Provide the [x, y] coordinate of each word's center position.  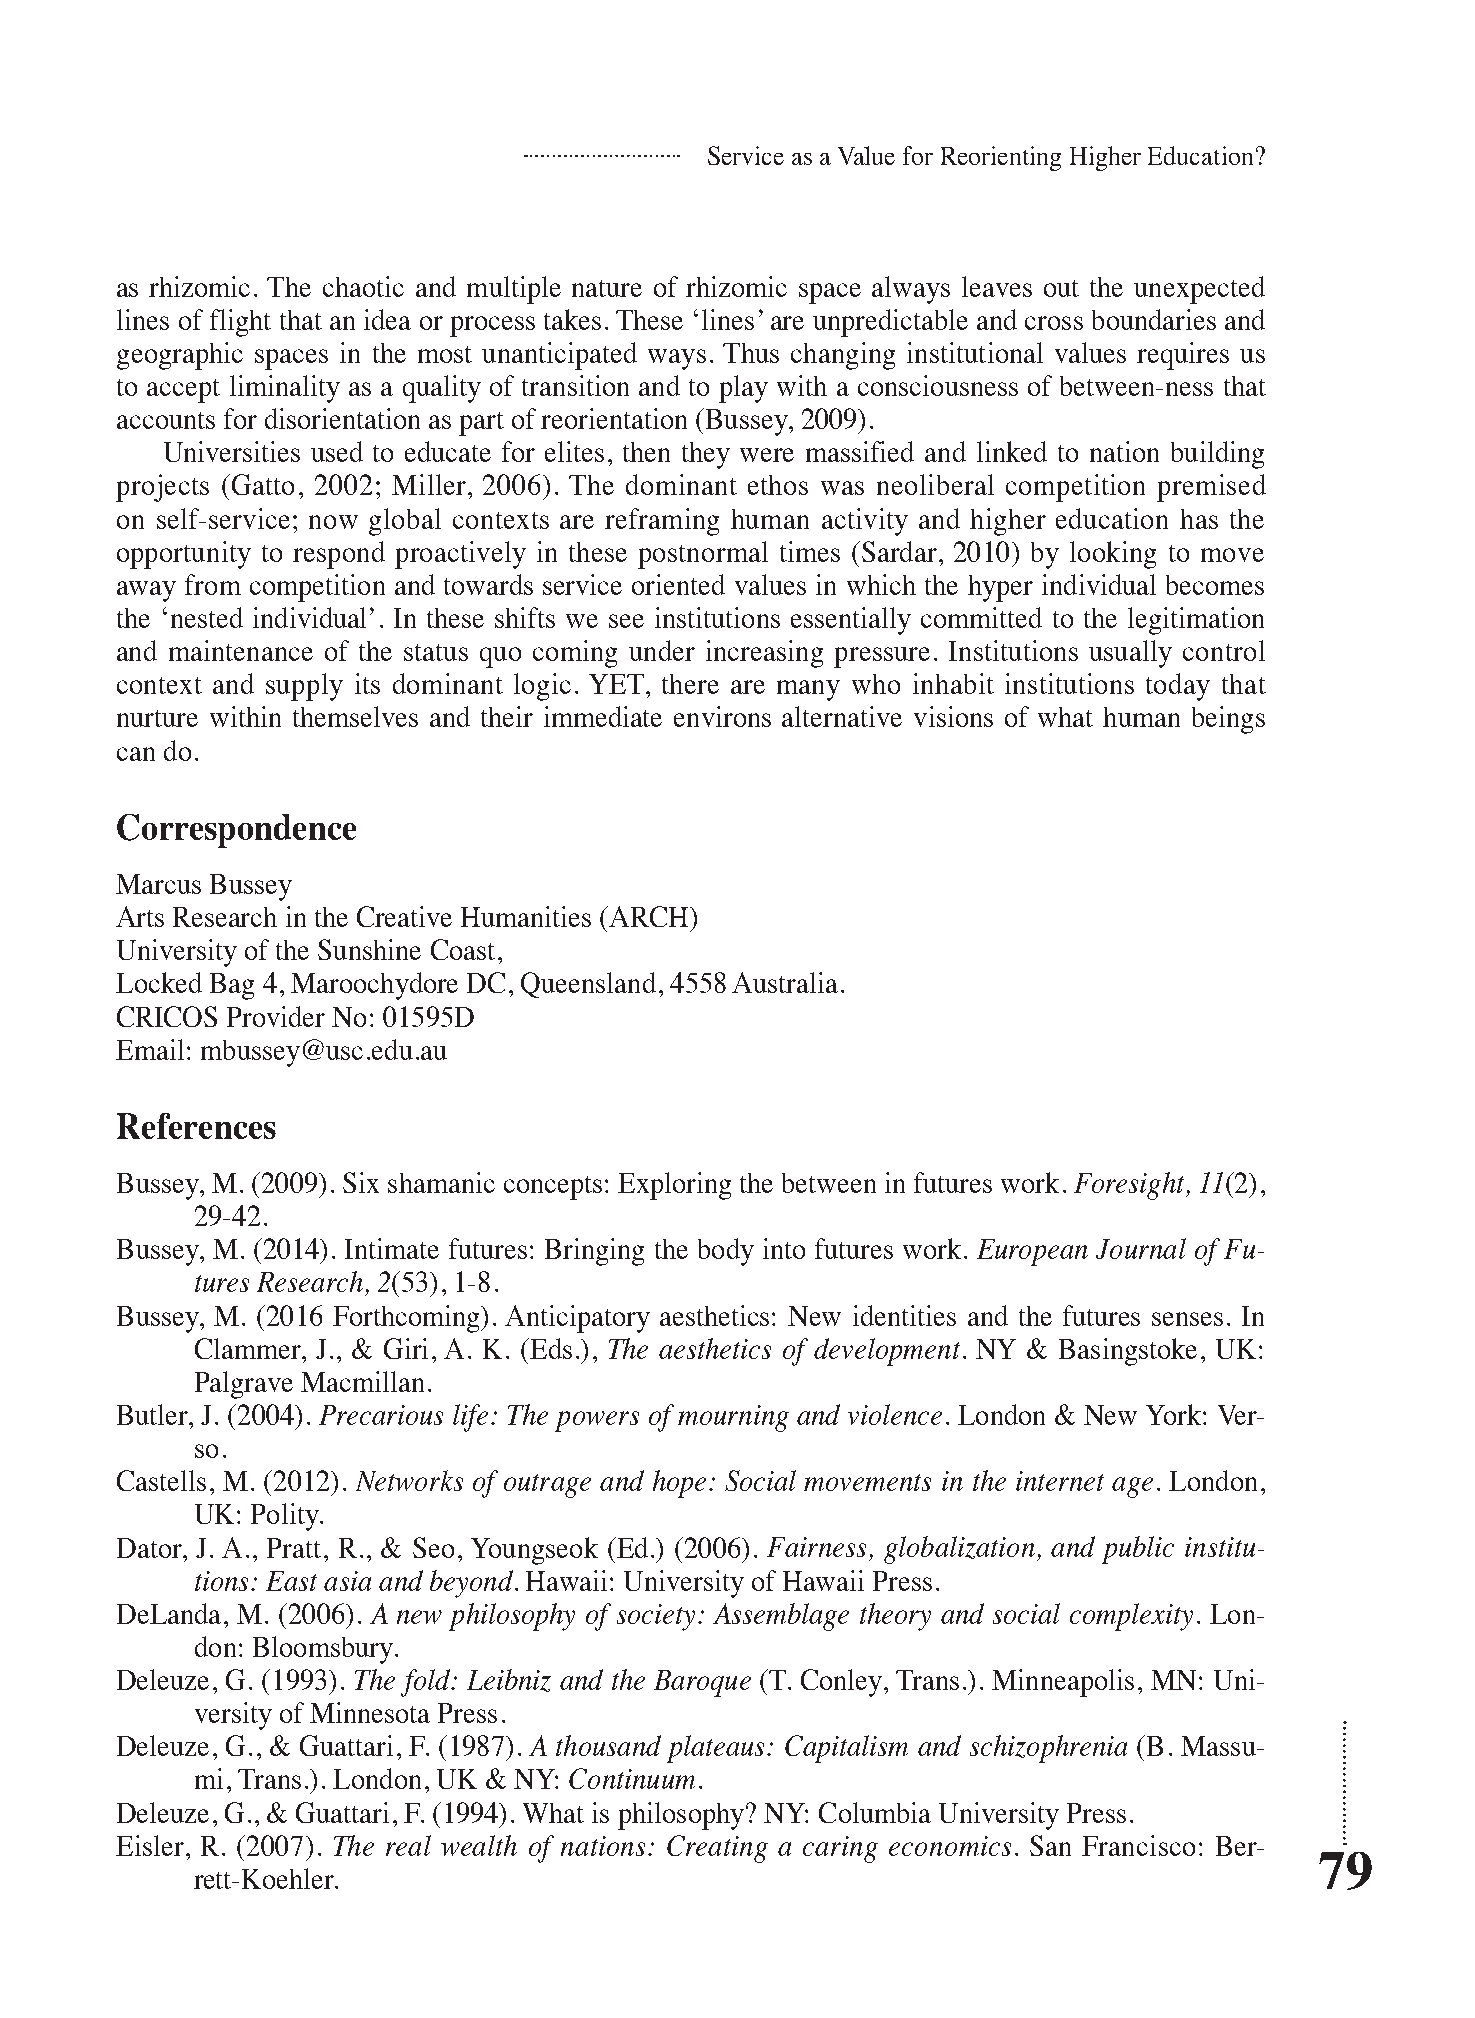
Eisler [151, 1845]
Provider [276, 1016]
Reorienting [1001, 158]
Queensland [588, 985]
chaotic [363, 286]
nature [607, 288]
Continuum [632, 1778]
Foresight [1130, 1186]
